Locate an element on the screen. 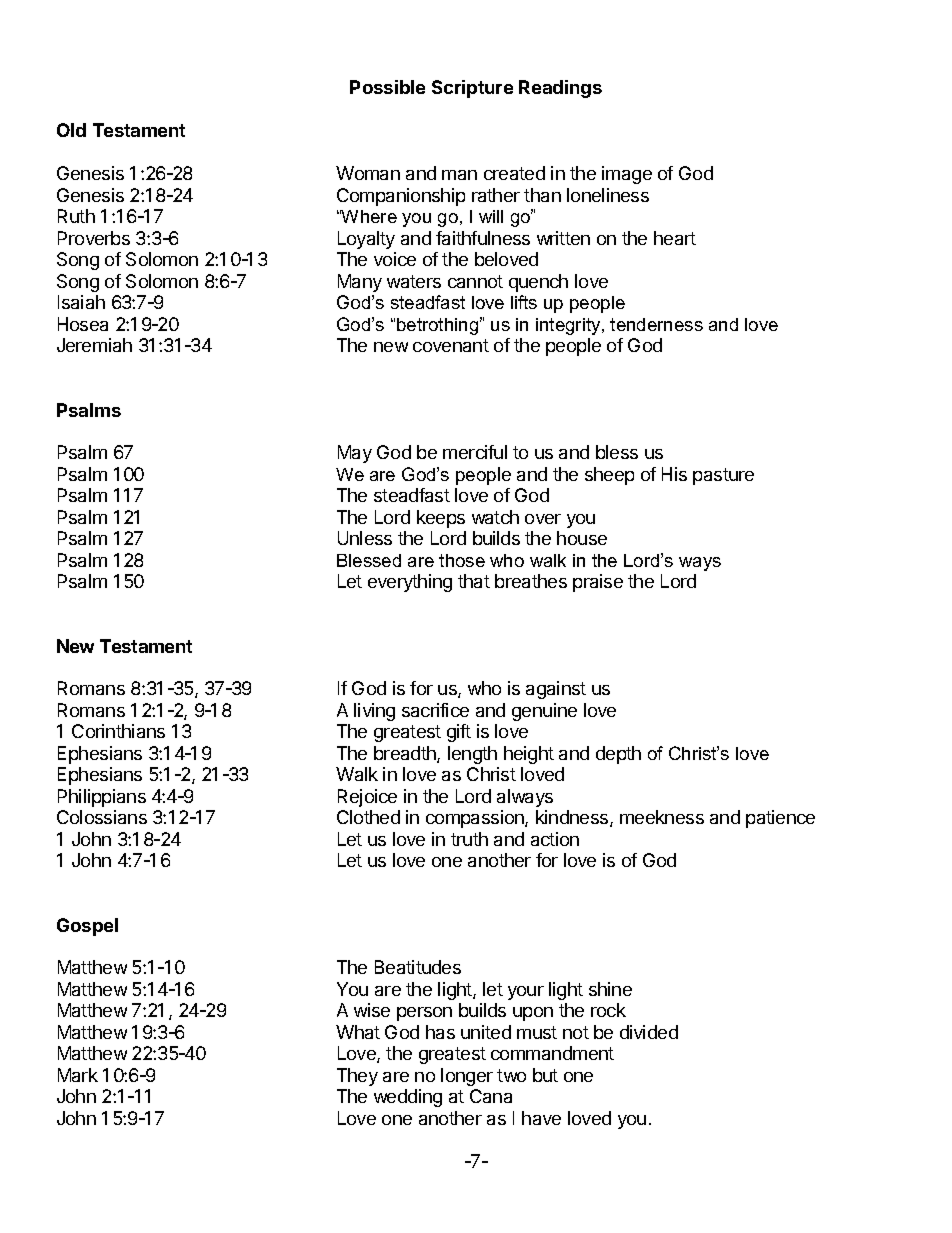  wedding is located at coordinates (408, 1098).
